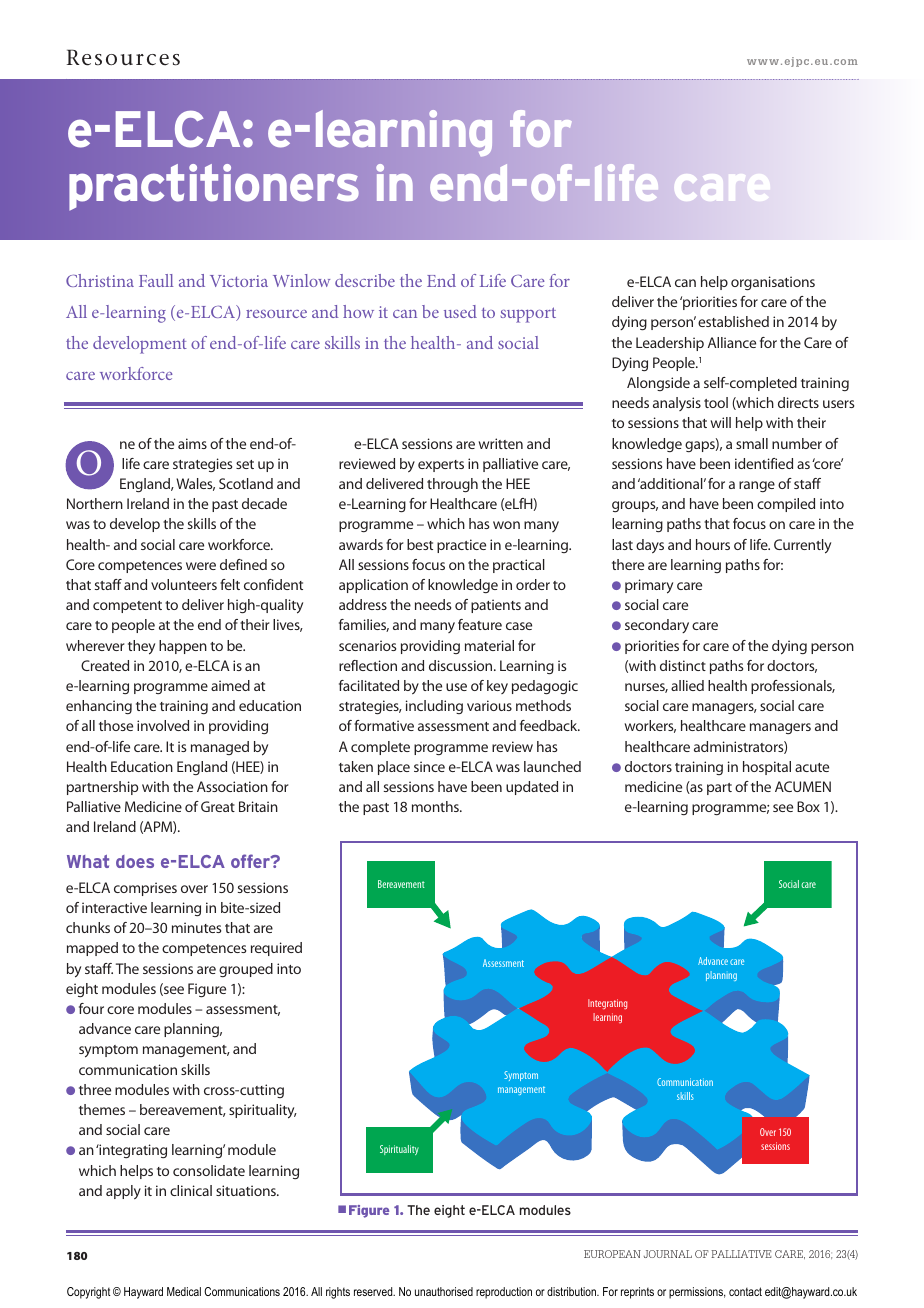 This page has width=924, height=1308. Describe the element at coordinates (163, 725) in the page. I see `involved` at that location.
